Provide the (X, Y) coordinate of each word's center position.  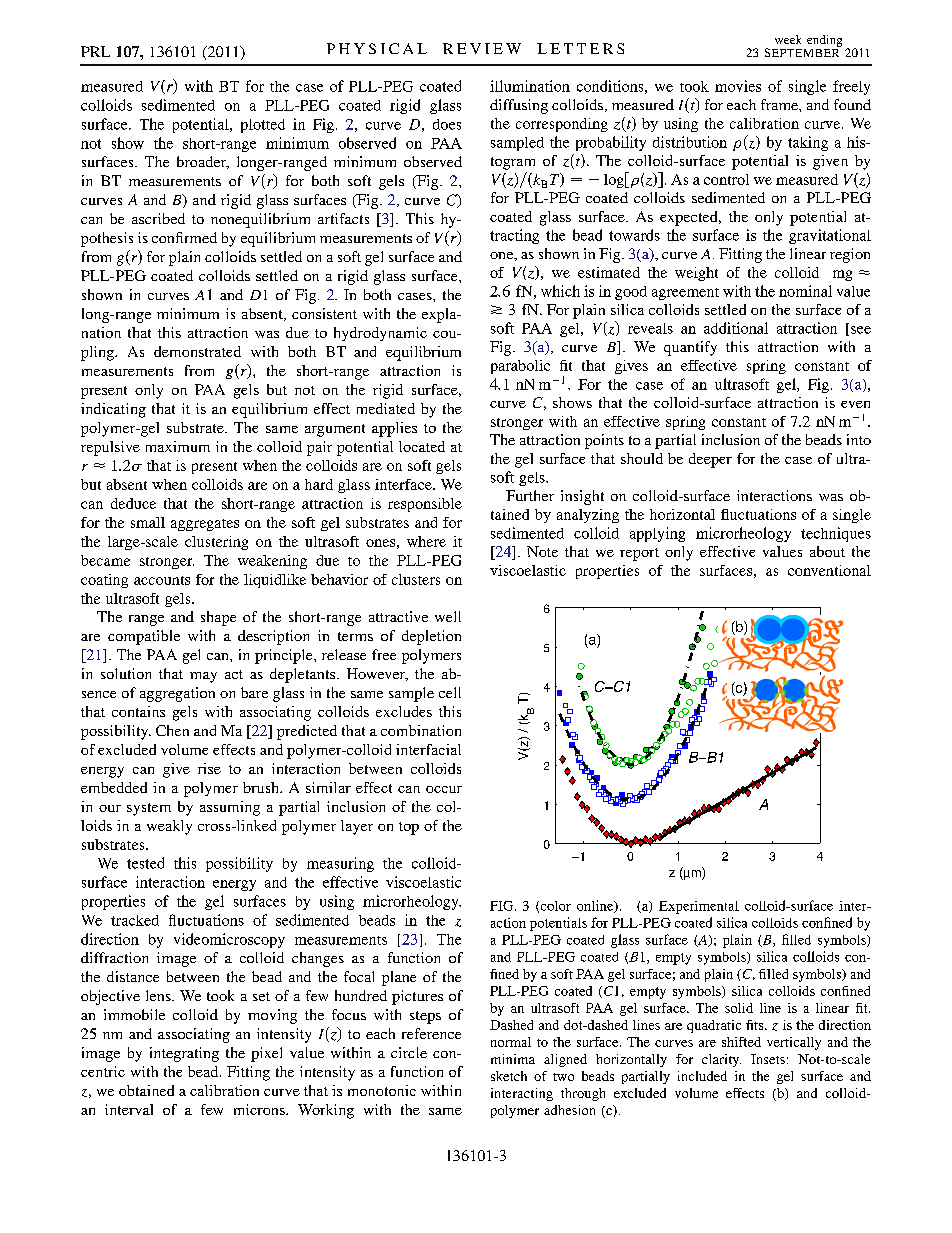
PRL (95, 51)
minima (513, 1059)
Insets (768, 1059)
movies (738, 86)
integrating (184, 1054)
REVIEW (482, 48)
